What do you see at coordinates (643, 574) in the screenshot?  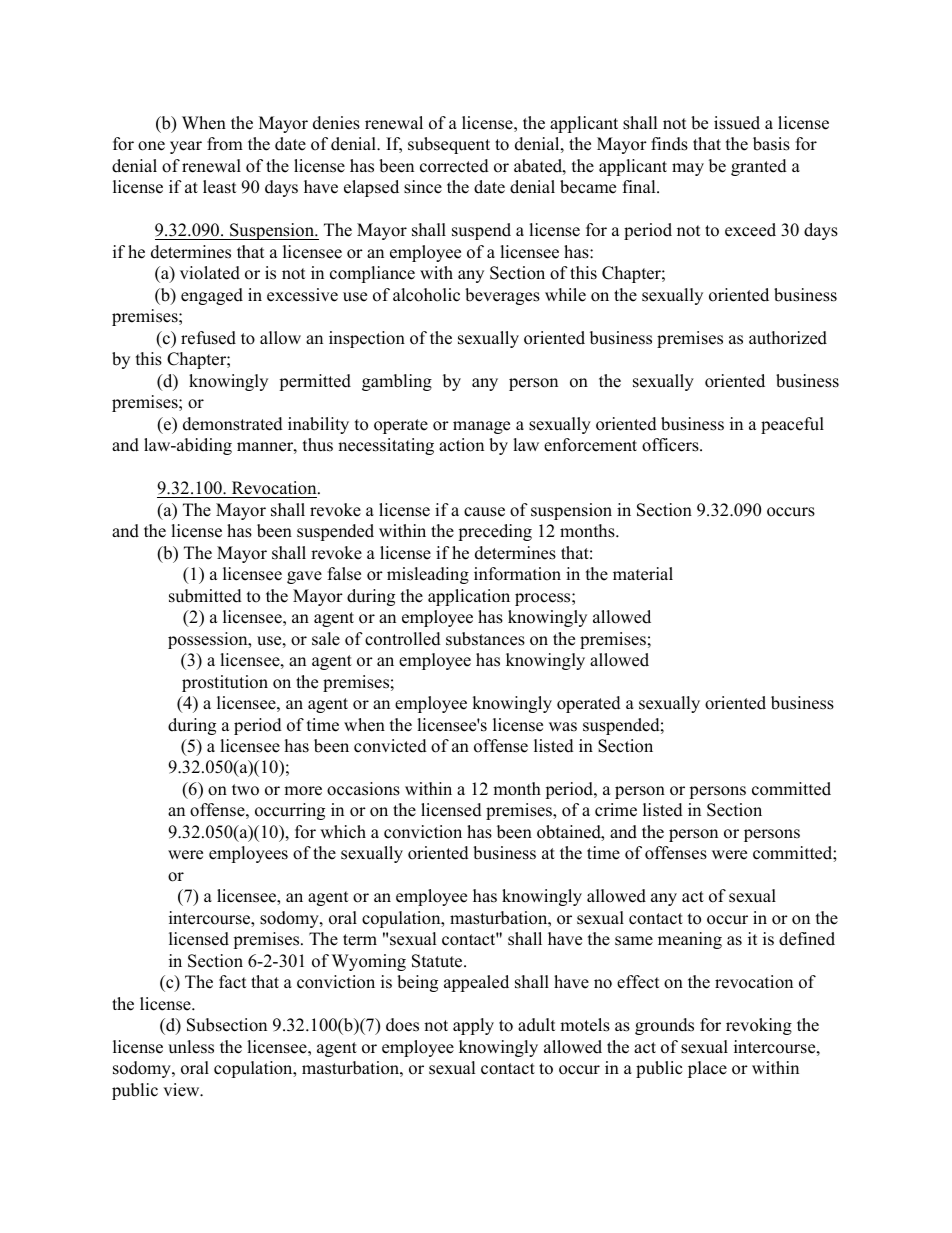 I see `material` at bounding box center [643, 574].
